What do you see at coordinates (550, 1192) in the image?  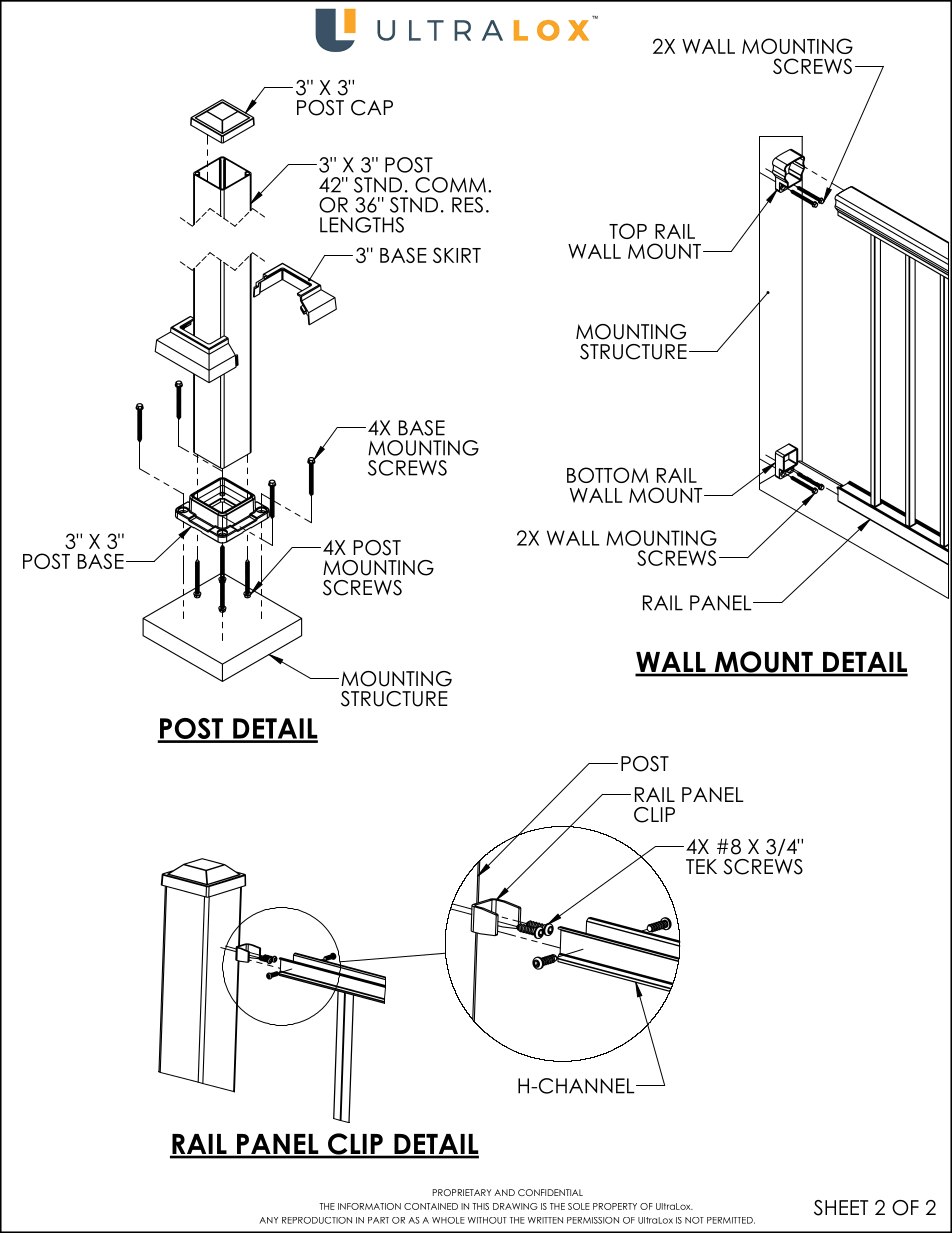 I see `CONFIDENTIAL` at bounding box center [550, 1192].
